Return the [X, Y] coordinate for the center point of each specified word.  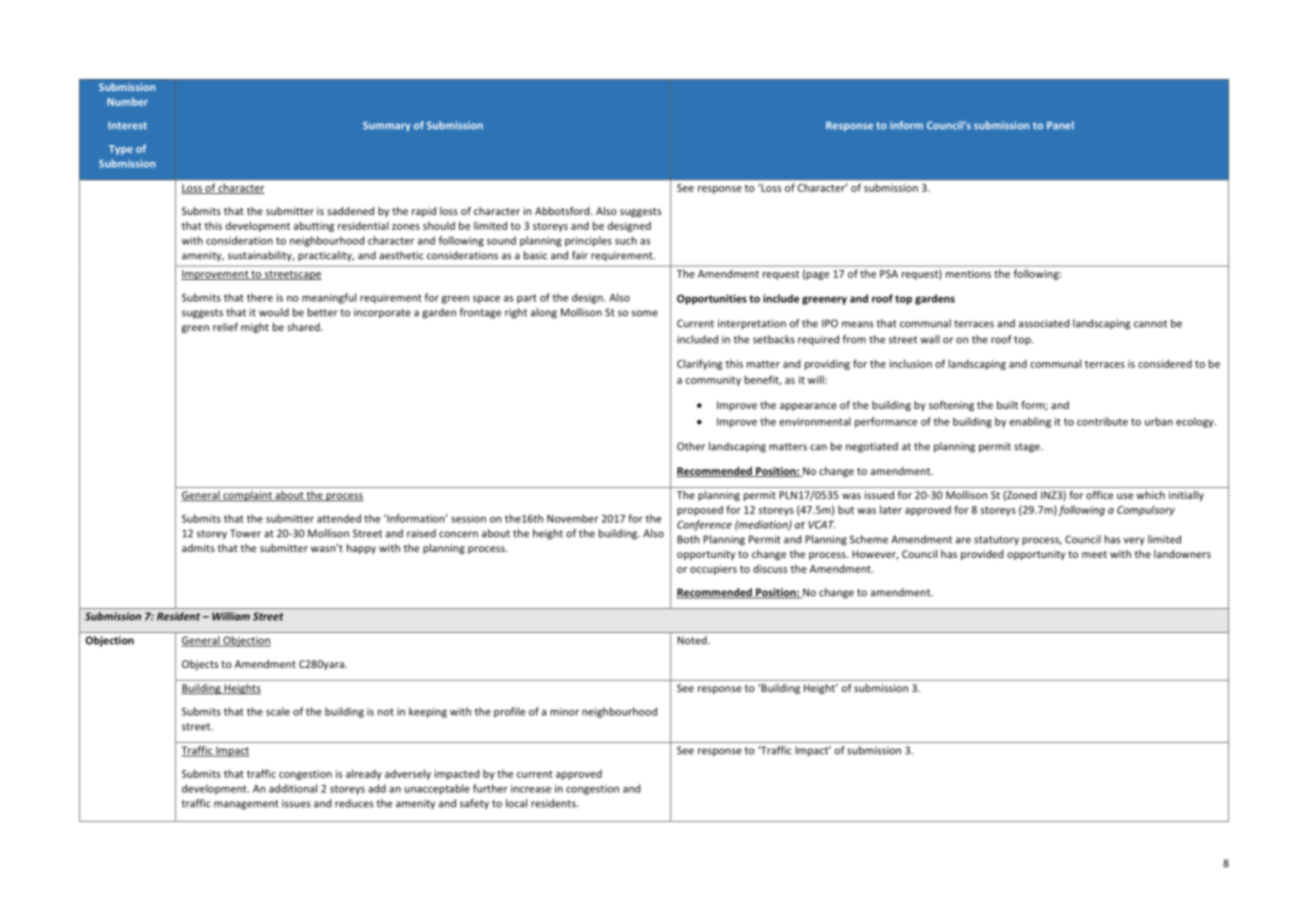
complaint [247, 496]
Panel [1060, 125]
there [260, 297]
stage [1028, 448]
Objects [200, 665]
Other [691, 446]
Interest [127, 125]
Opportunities [712, 299]
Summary [387, 126]
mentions [968, 274]
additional [293, 788]
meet [1094, 554]
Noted [693, 640]
